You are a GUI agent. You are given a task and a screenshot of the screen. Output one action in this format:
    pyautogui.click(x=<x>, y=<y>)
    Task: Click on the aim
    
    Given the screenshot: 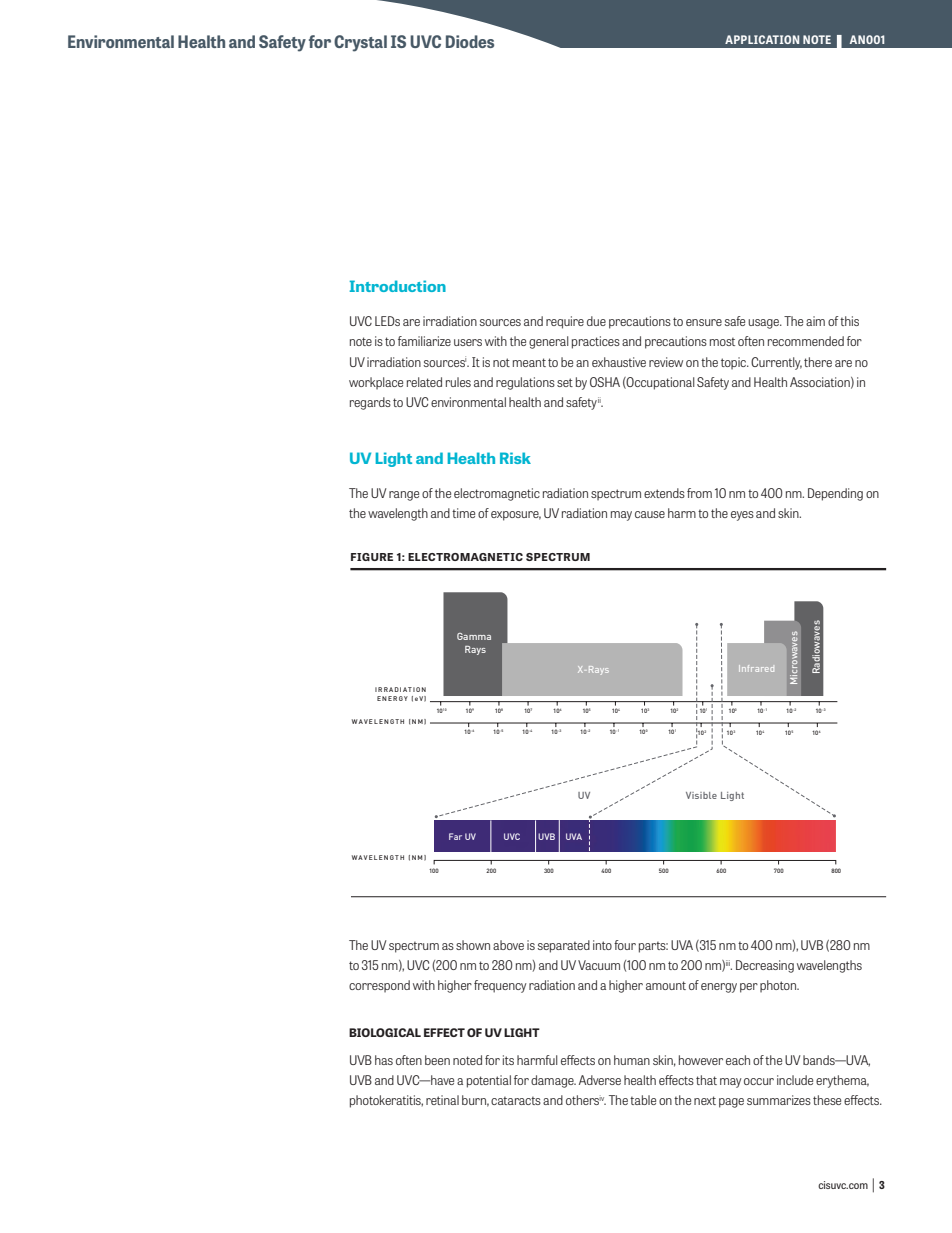 What is the action you would take?
    pyautogui.click(x=815, y=321)
